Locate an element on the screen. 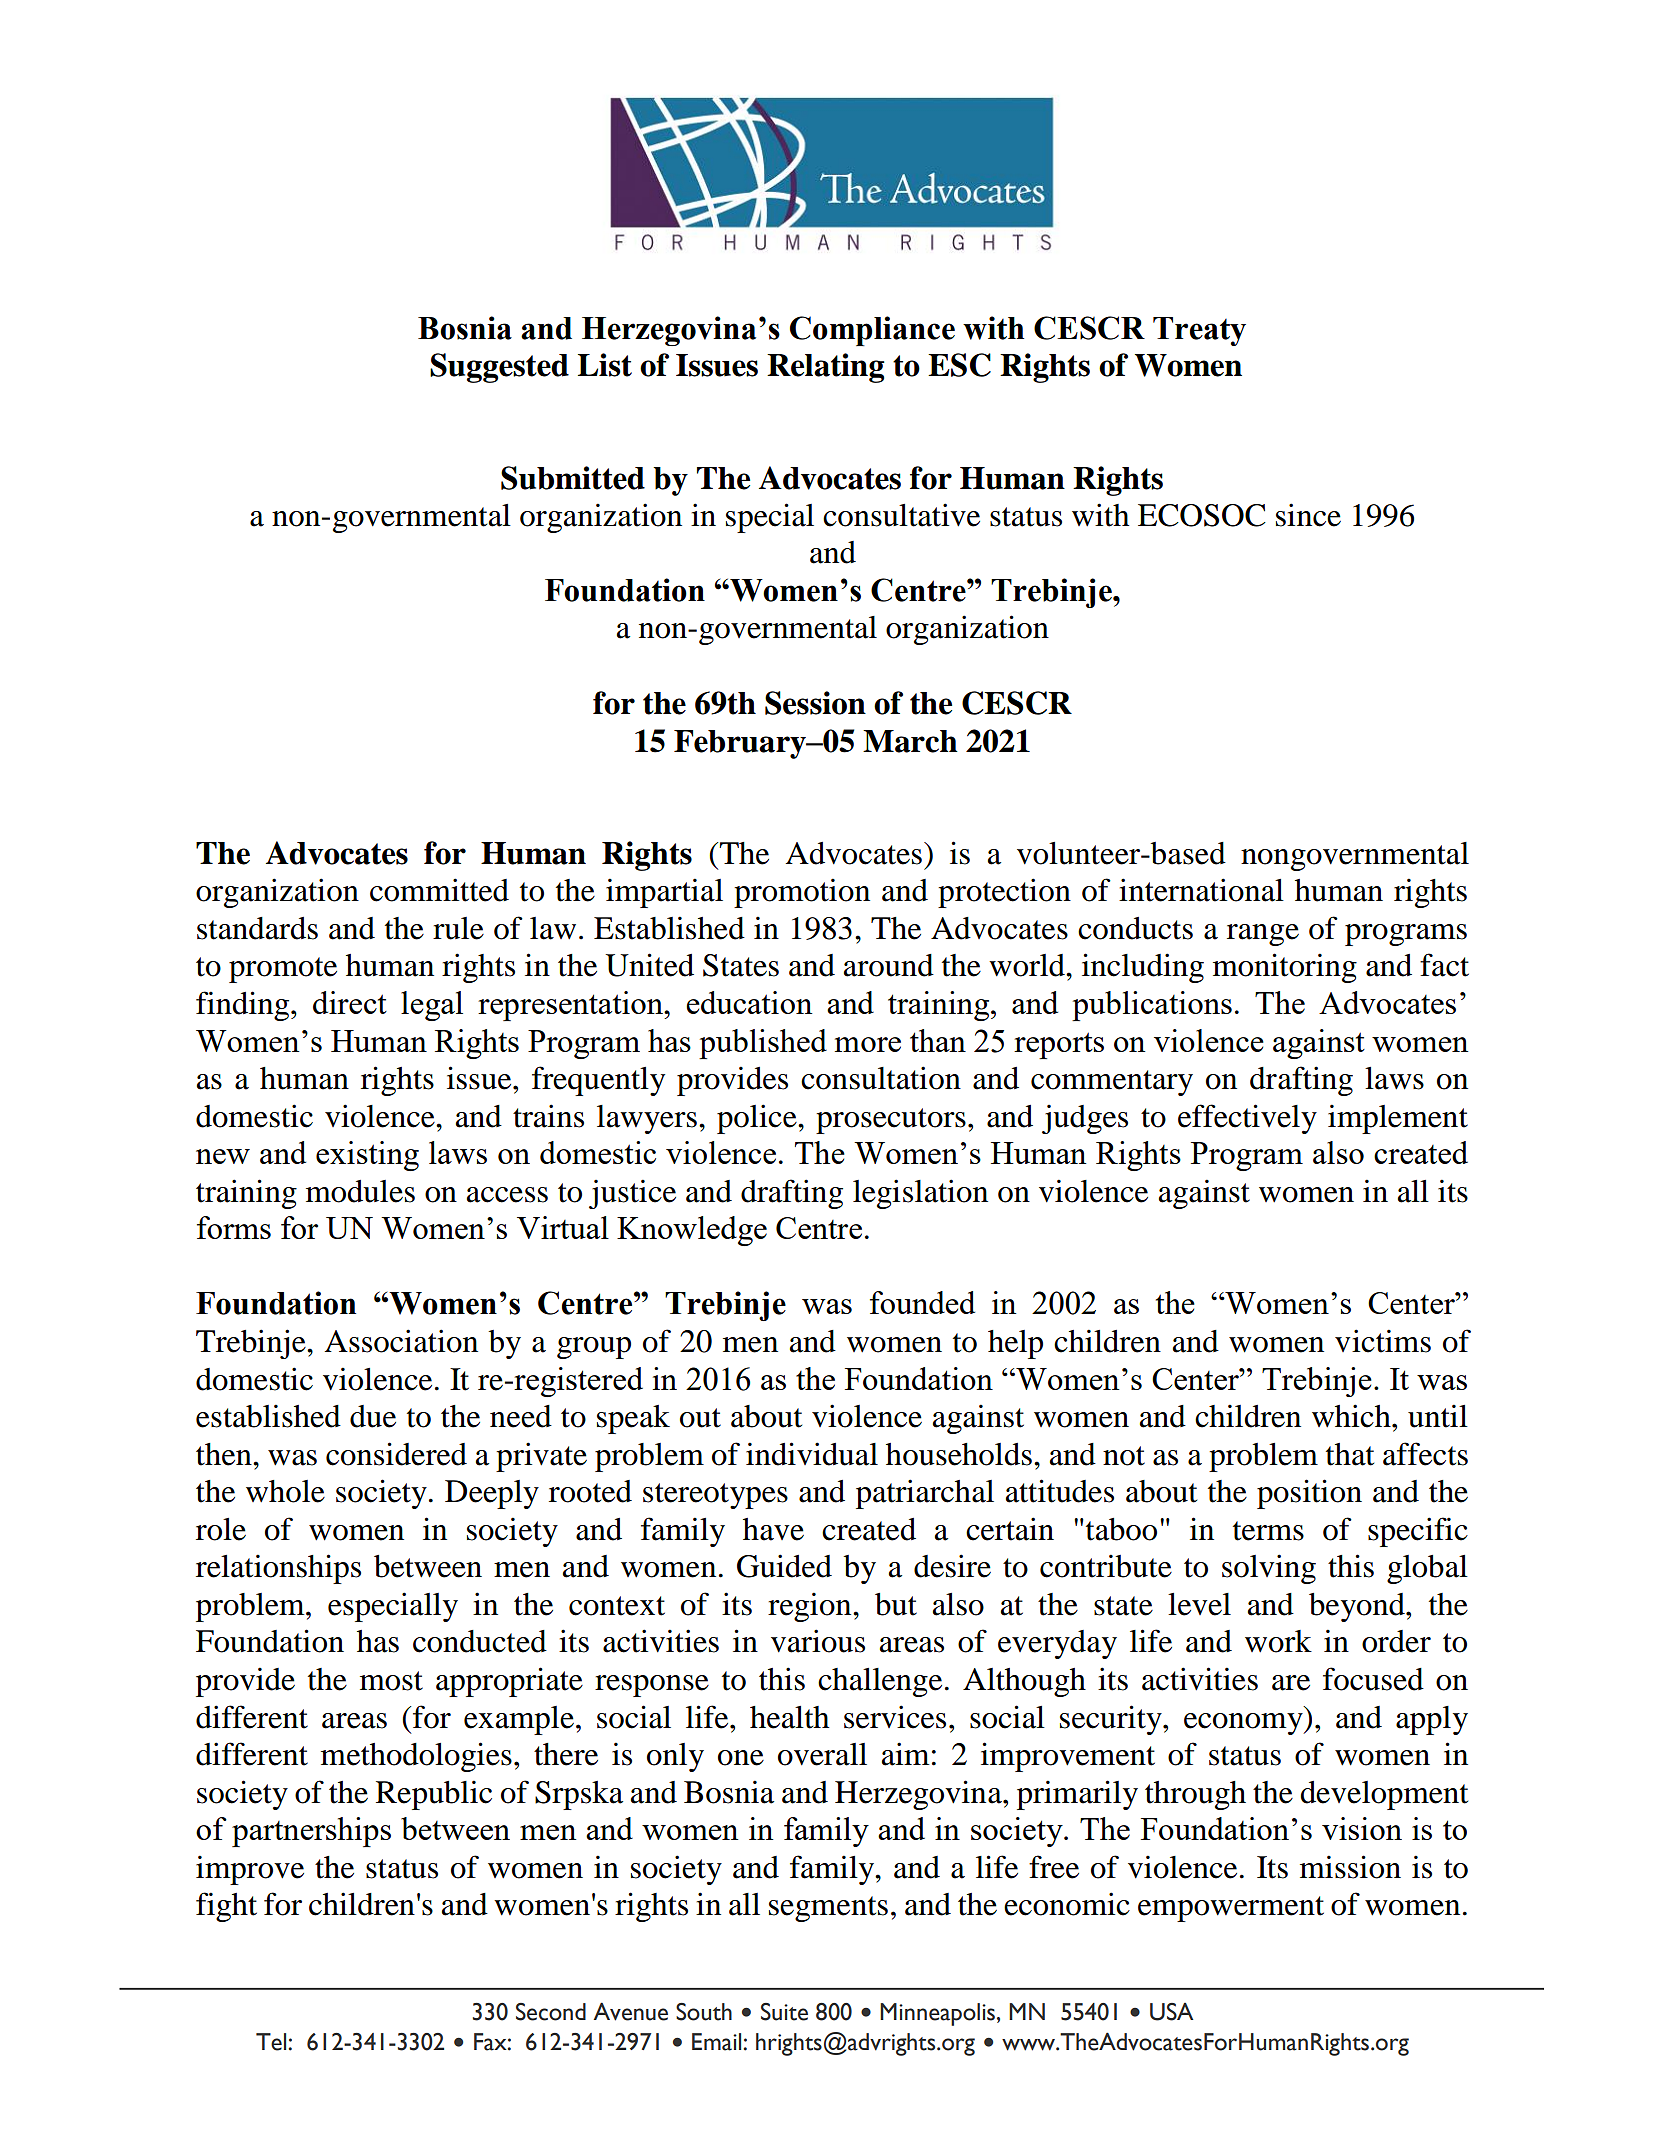 Image resolution: width=1665 pixels, height=2155 pixels. promotion is located at coordinates (802, 893).
